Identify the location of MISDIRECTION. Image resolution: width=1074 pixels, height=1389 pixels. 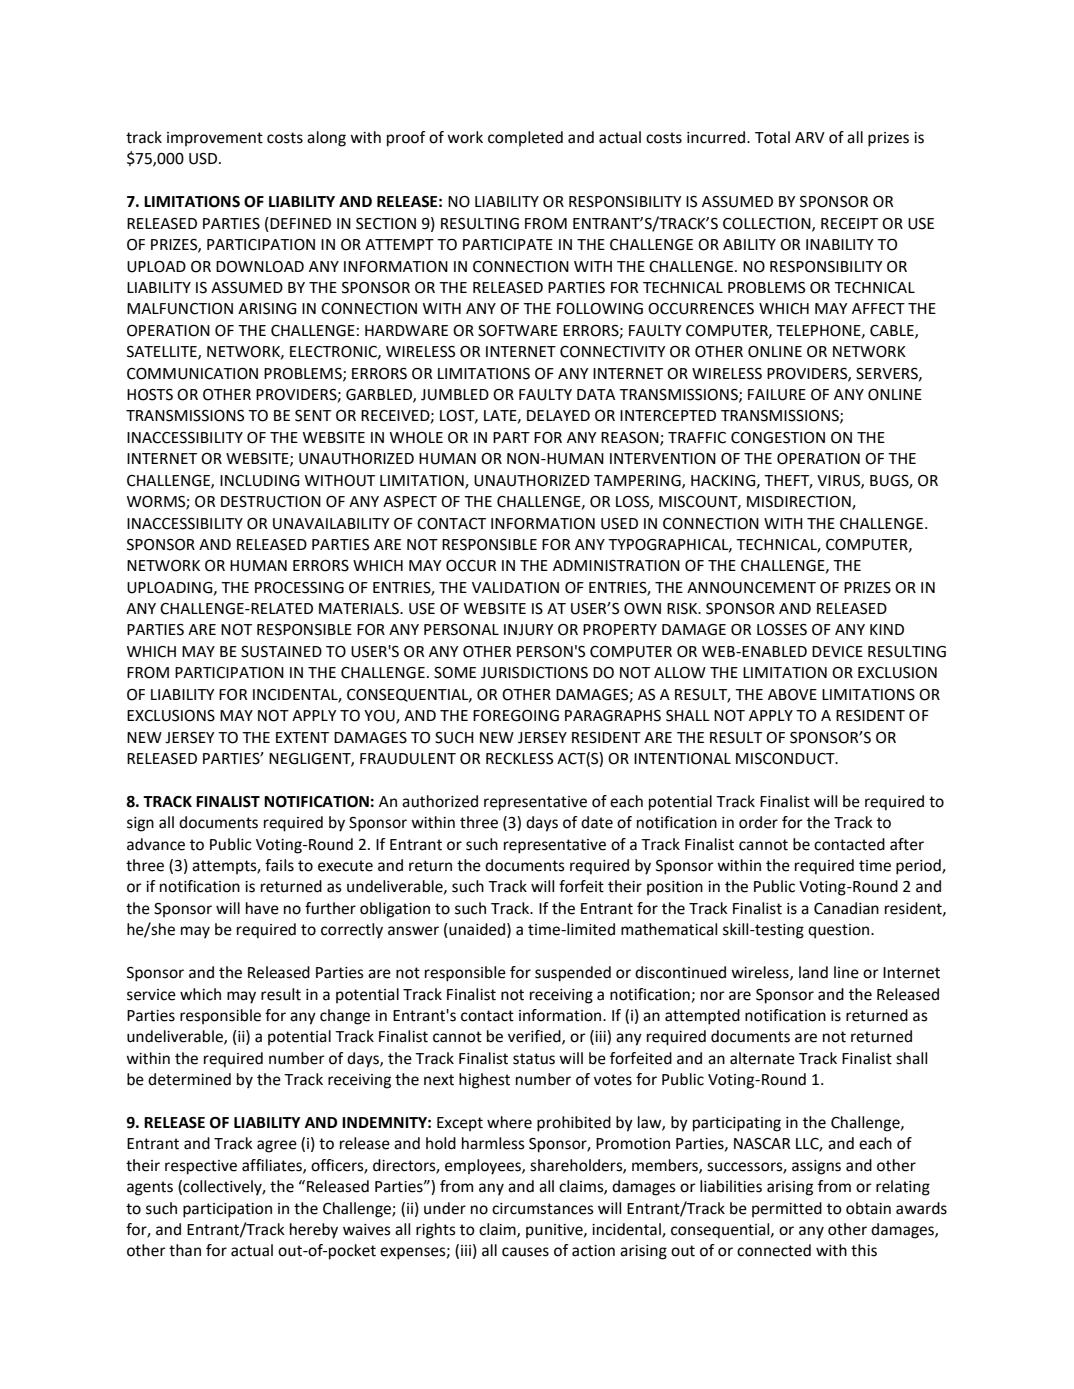
(800, 503).
